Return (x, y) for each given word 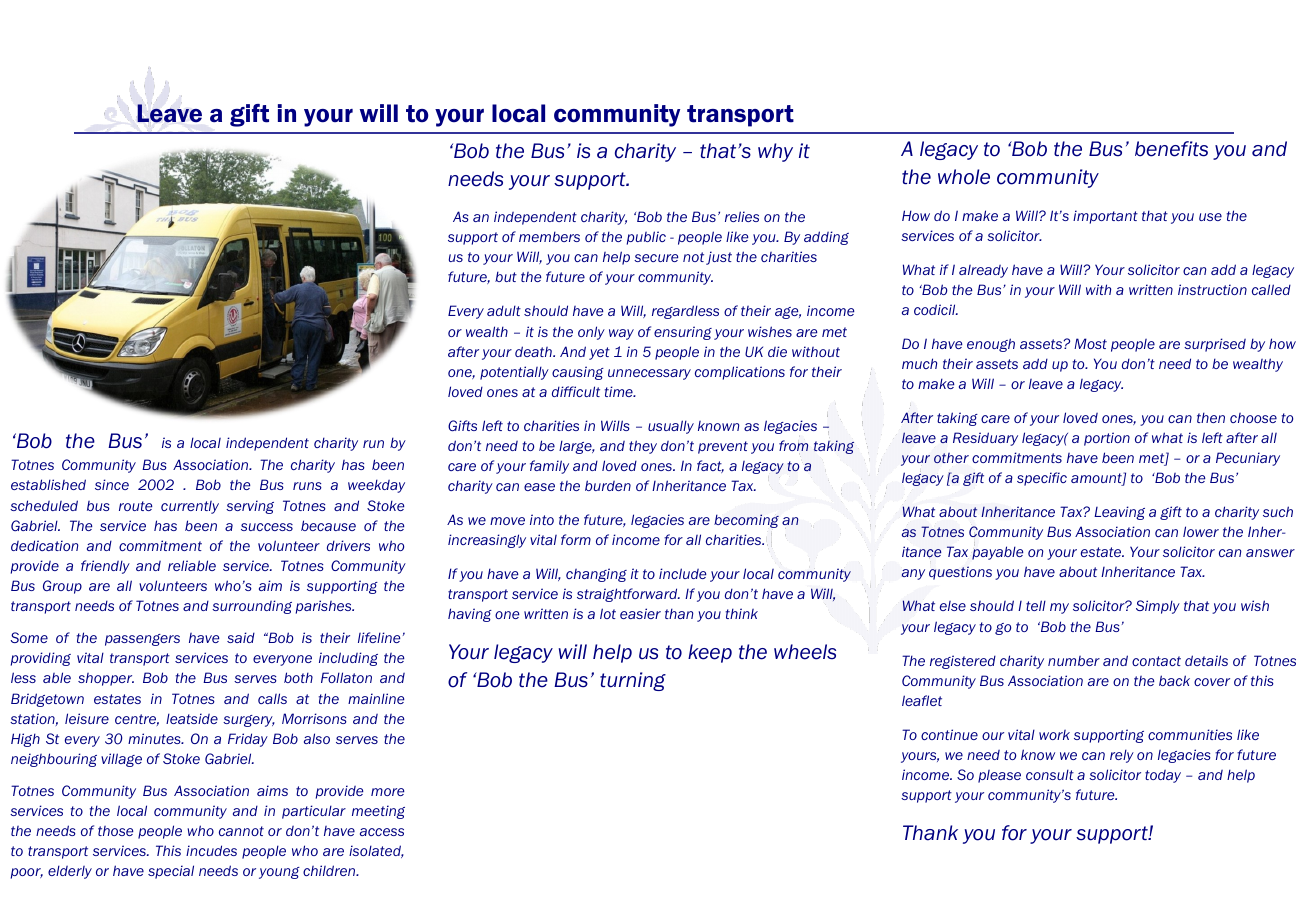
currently (190, 507)
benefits (1171, 149)
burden (608, 485)
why (775, 152)
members (549, 236)
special (171, 872)
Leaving (1119, 513)
